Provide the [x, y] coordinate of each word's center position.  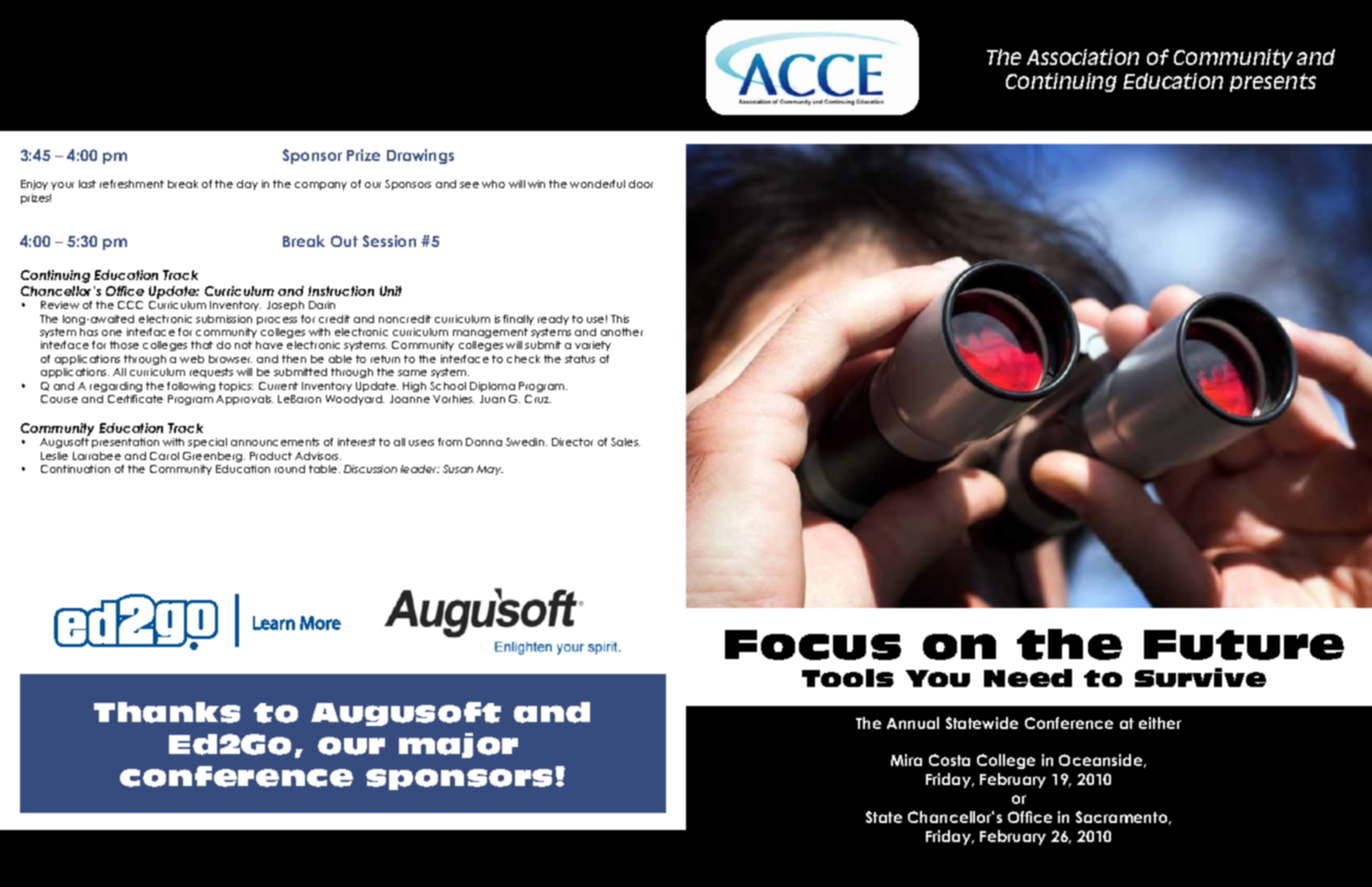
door [641, 184]
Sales [625, 442]
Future [1244, 645]
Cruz [538, 399]
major [458, 745]
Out [344, 241]
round [290, 469]
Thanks [167, 712]
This [620, 319]
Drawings [420, 156]
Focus [813, 645]
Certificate [135, 399]
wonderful [597, 184]
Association [1083, 57]
